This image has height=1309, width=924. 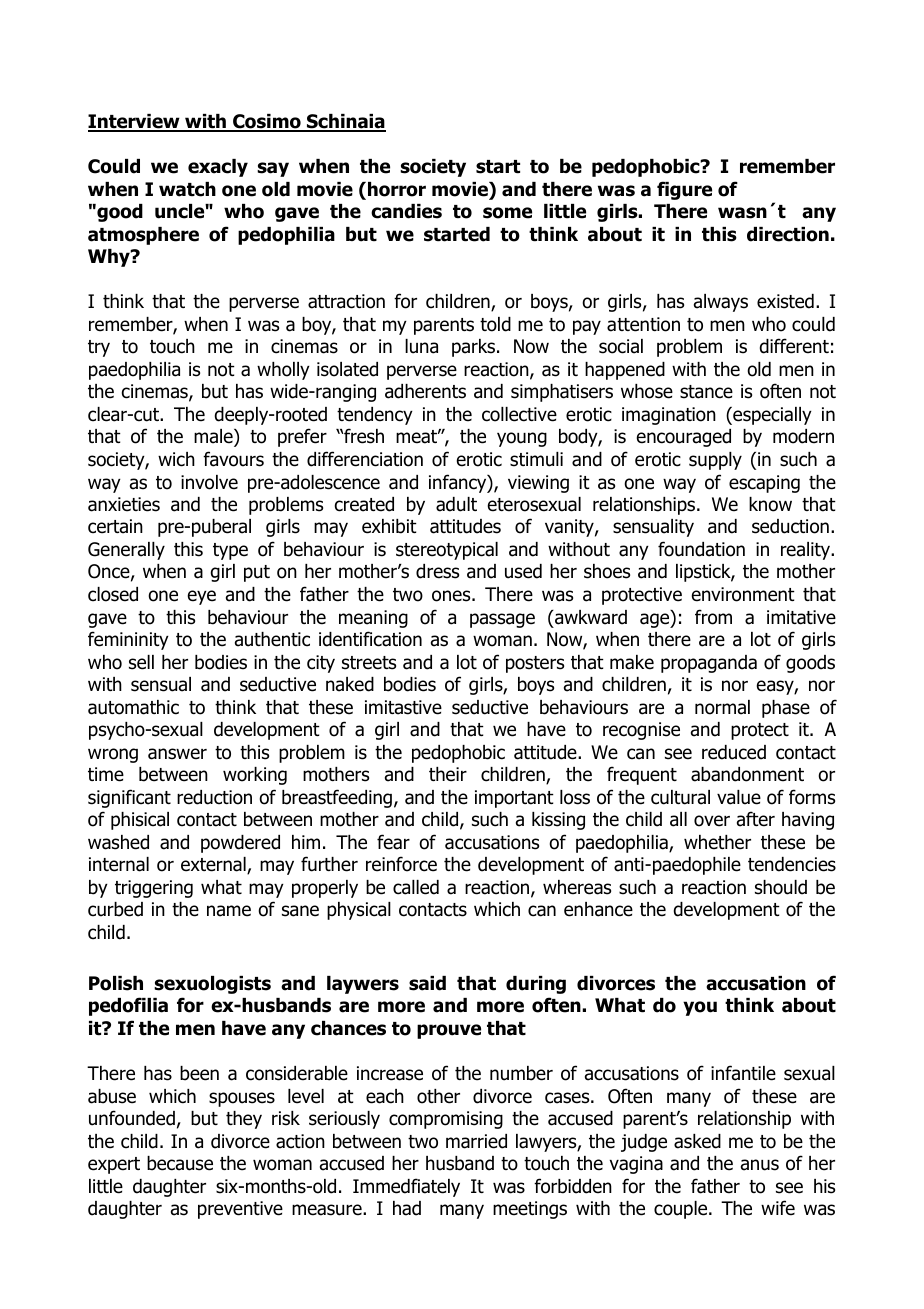 What do you see at coordinates (397, 189) in the image?
I see `horror` at bounding box center [397, 189].
